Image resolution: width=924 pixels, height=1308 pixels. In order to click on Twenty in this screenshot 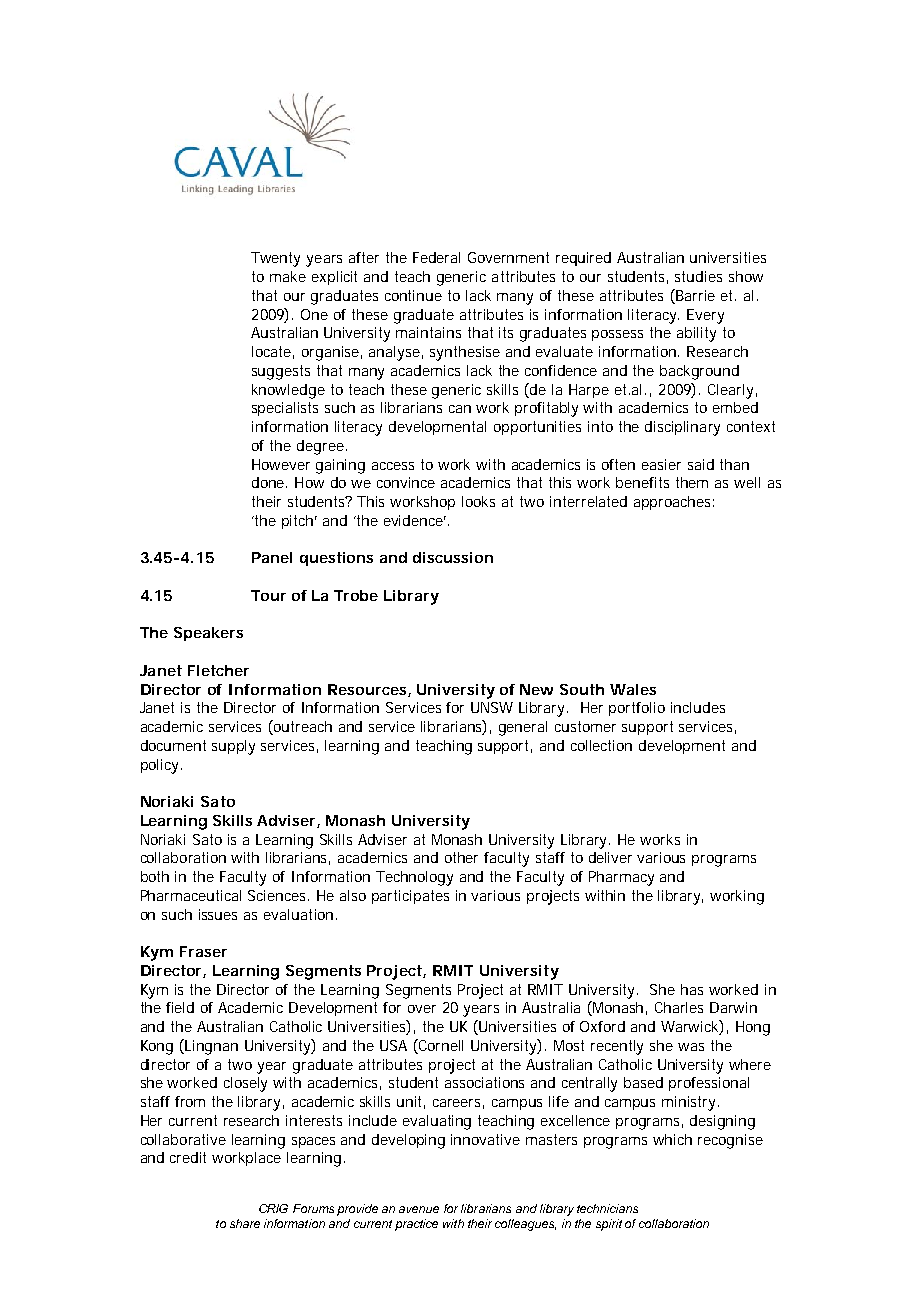, I will do `click(275, 259)`.
